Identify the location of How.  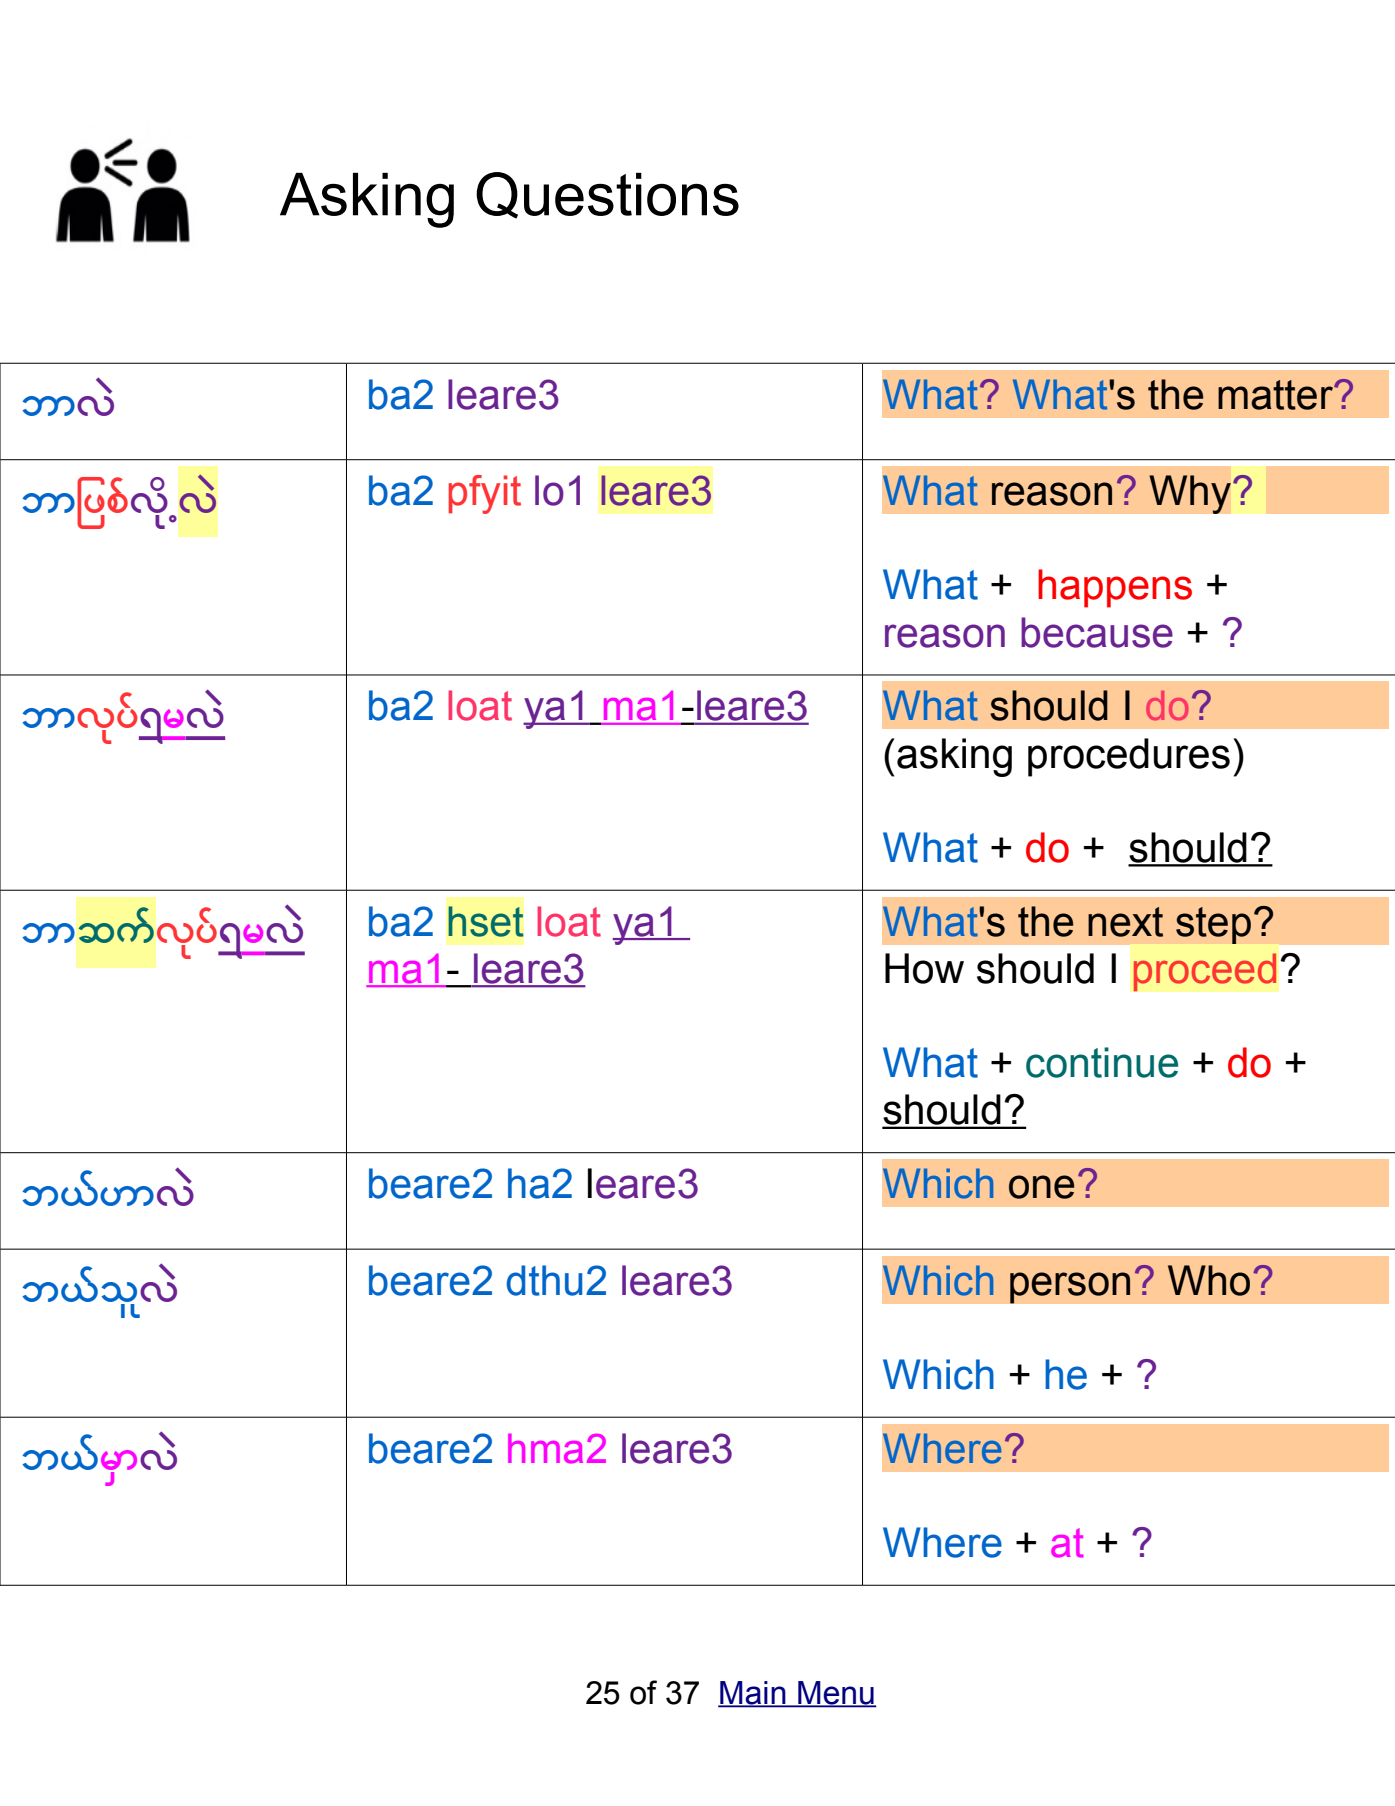
(924, 968).
